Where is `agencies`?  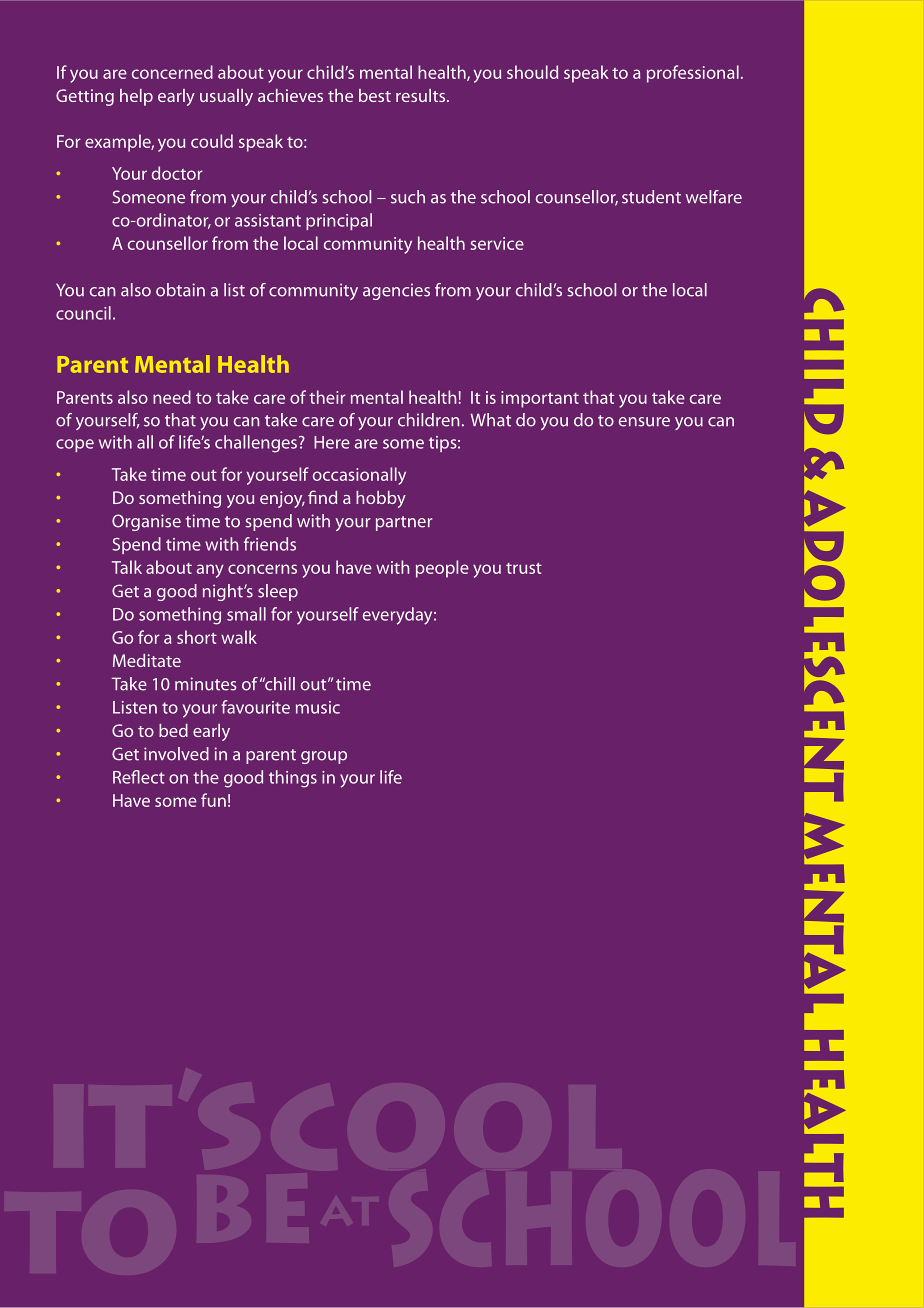 agencies is located at coordinates (396, 291).
